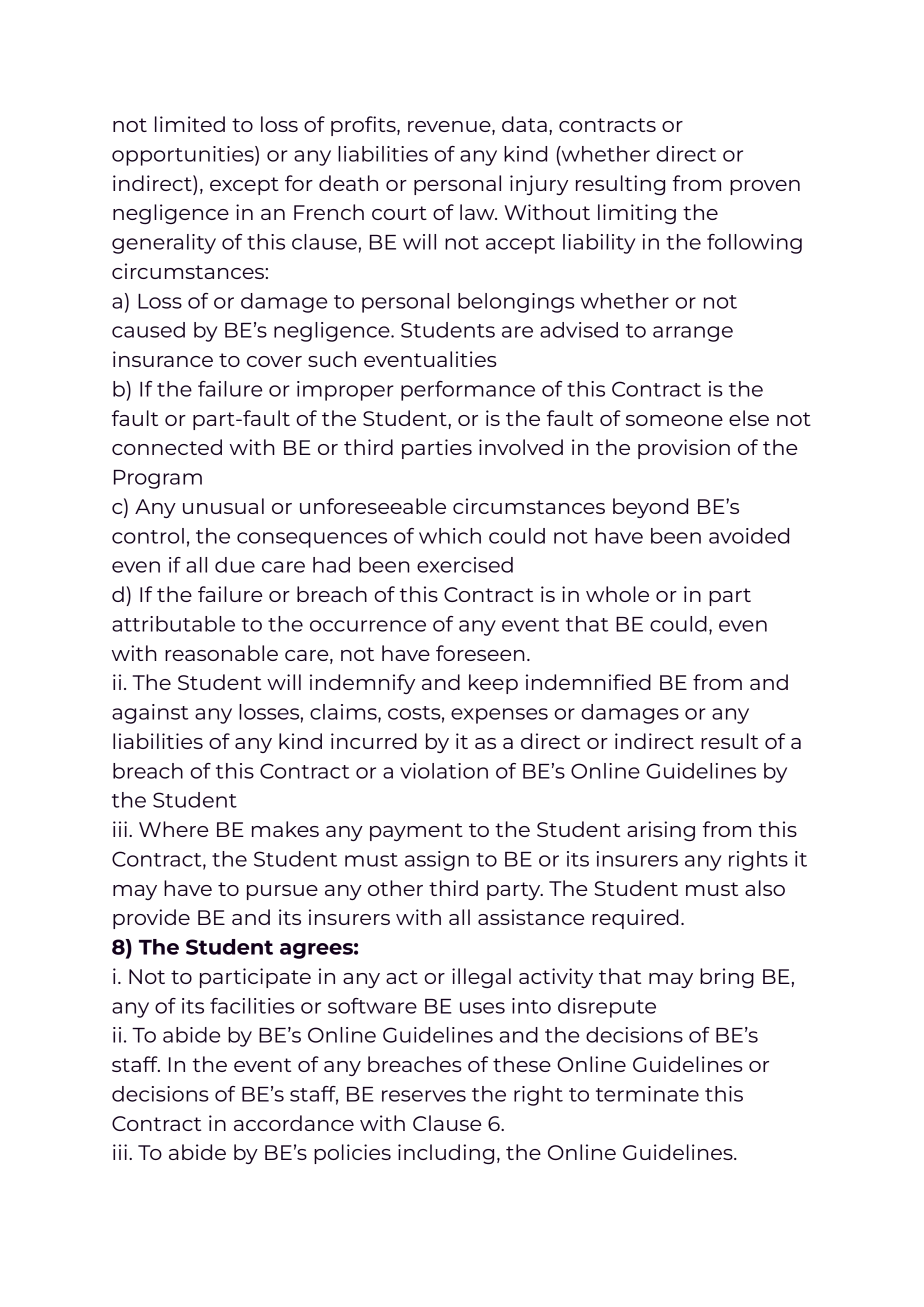 The width and height of the screenshot is (924, 1307). Describe the element at coordinates (617, 594) in the screenshot. I see `whole` at that location.
